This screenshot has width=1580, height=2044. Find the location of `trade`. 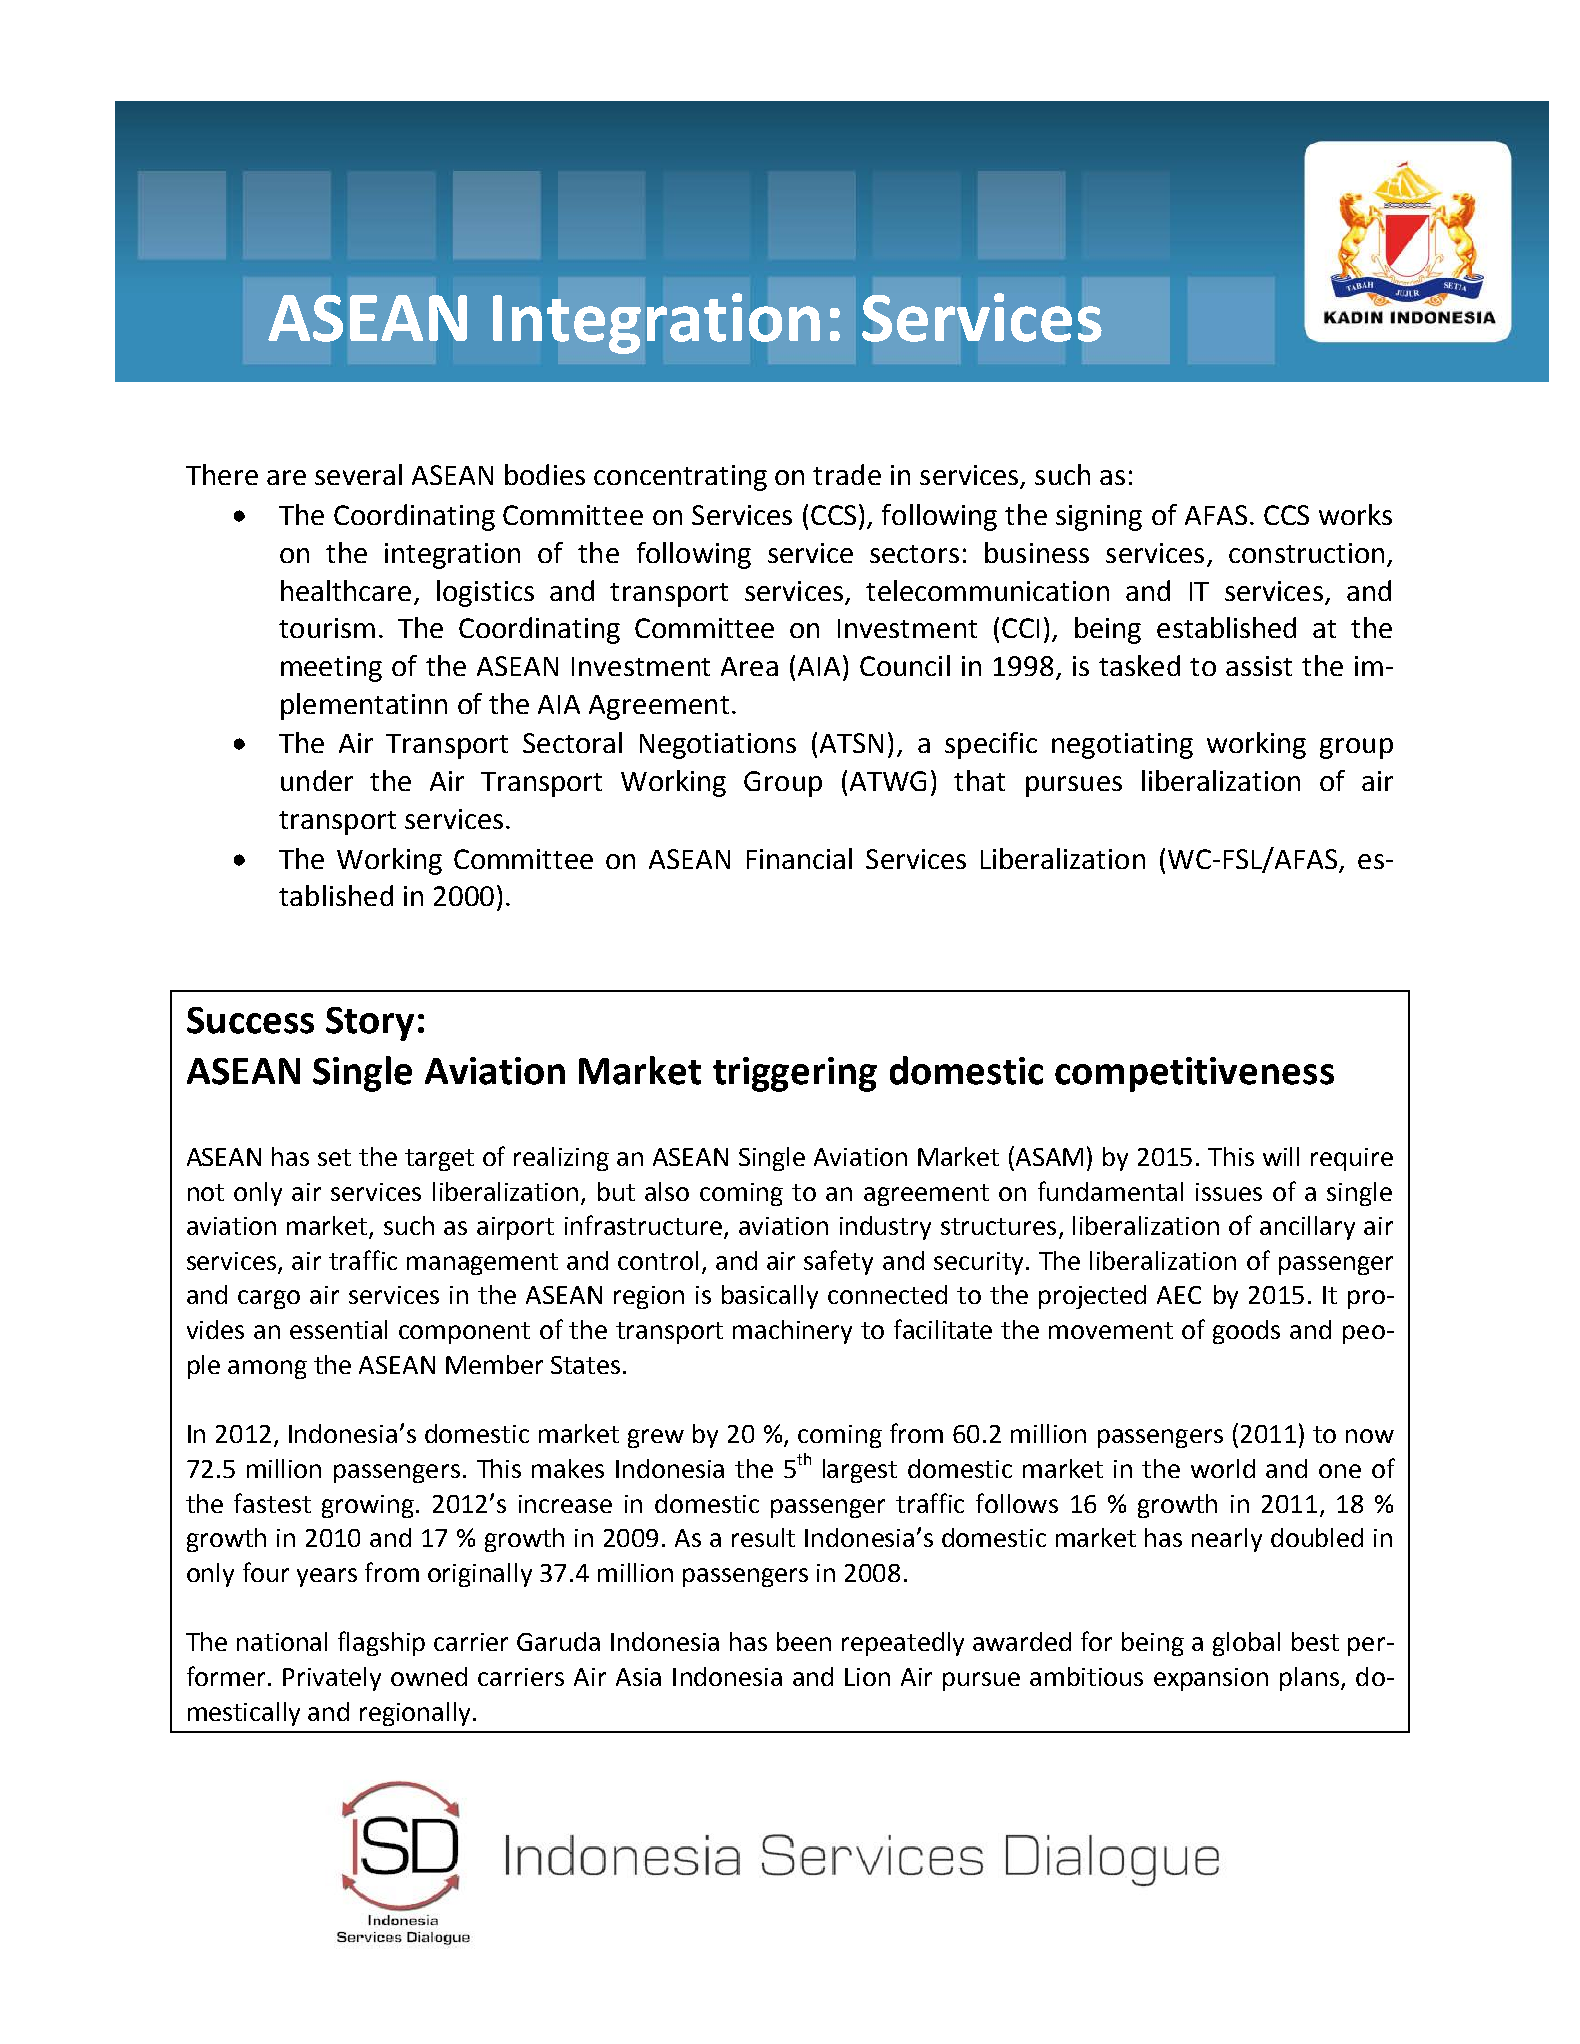

trade is located at coordinates (847, 474).
